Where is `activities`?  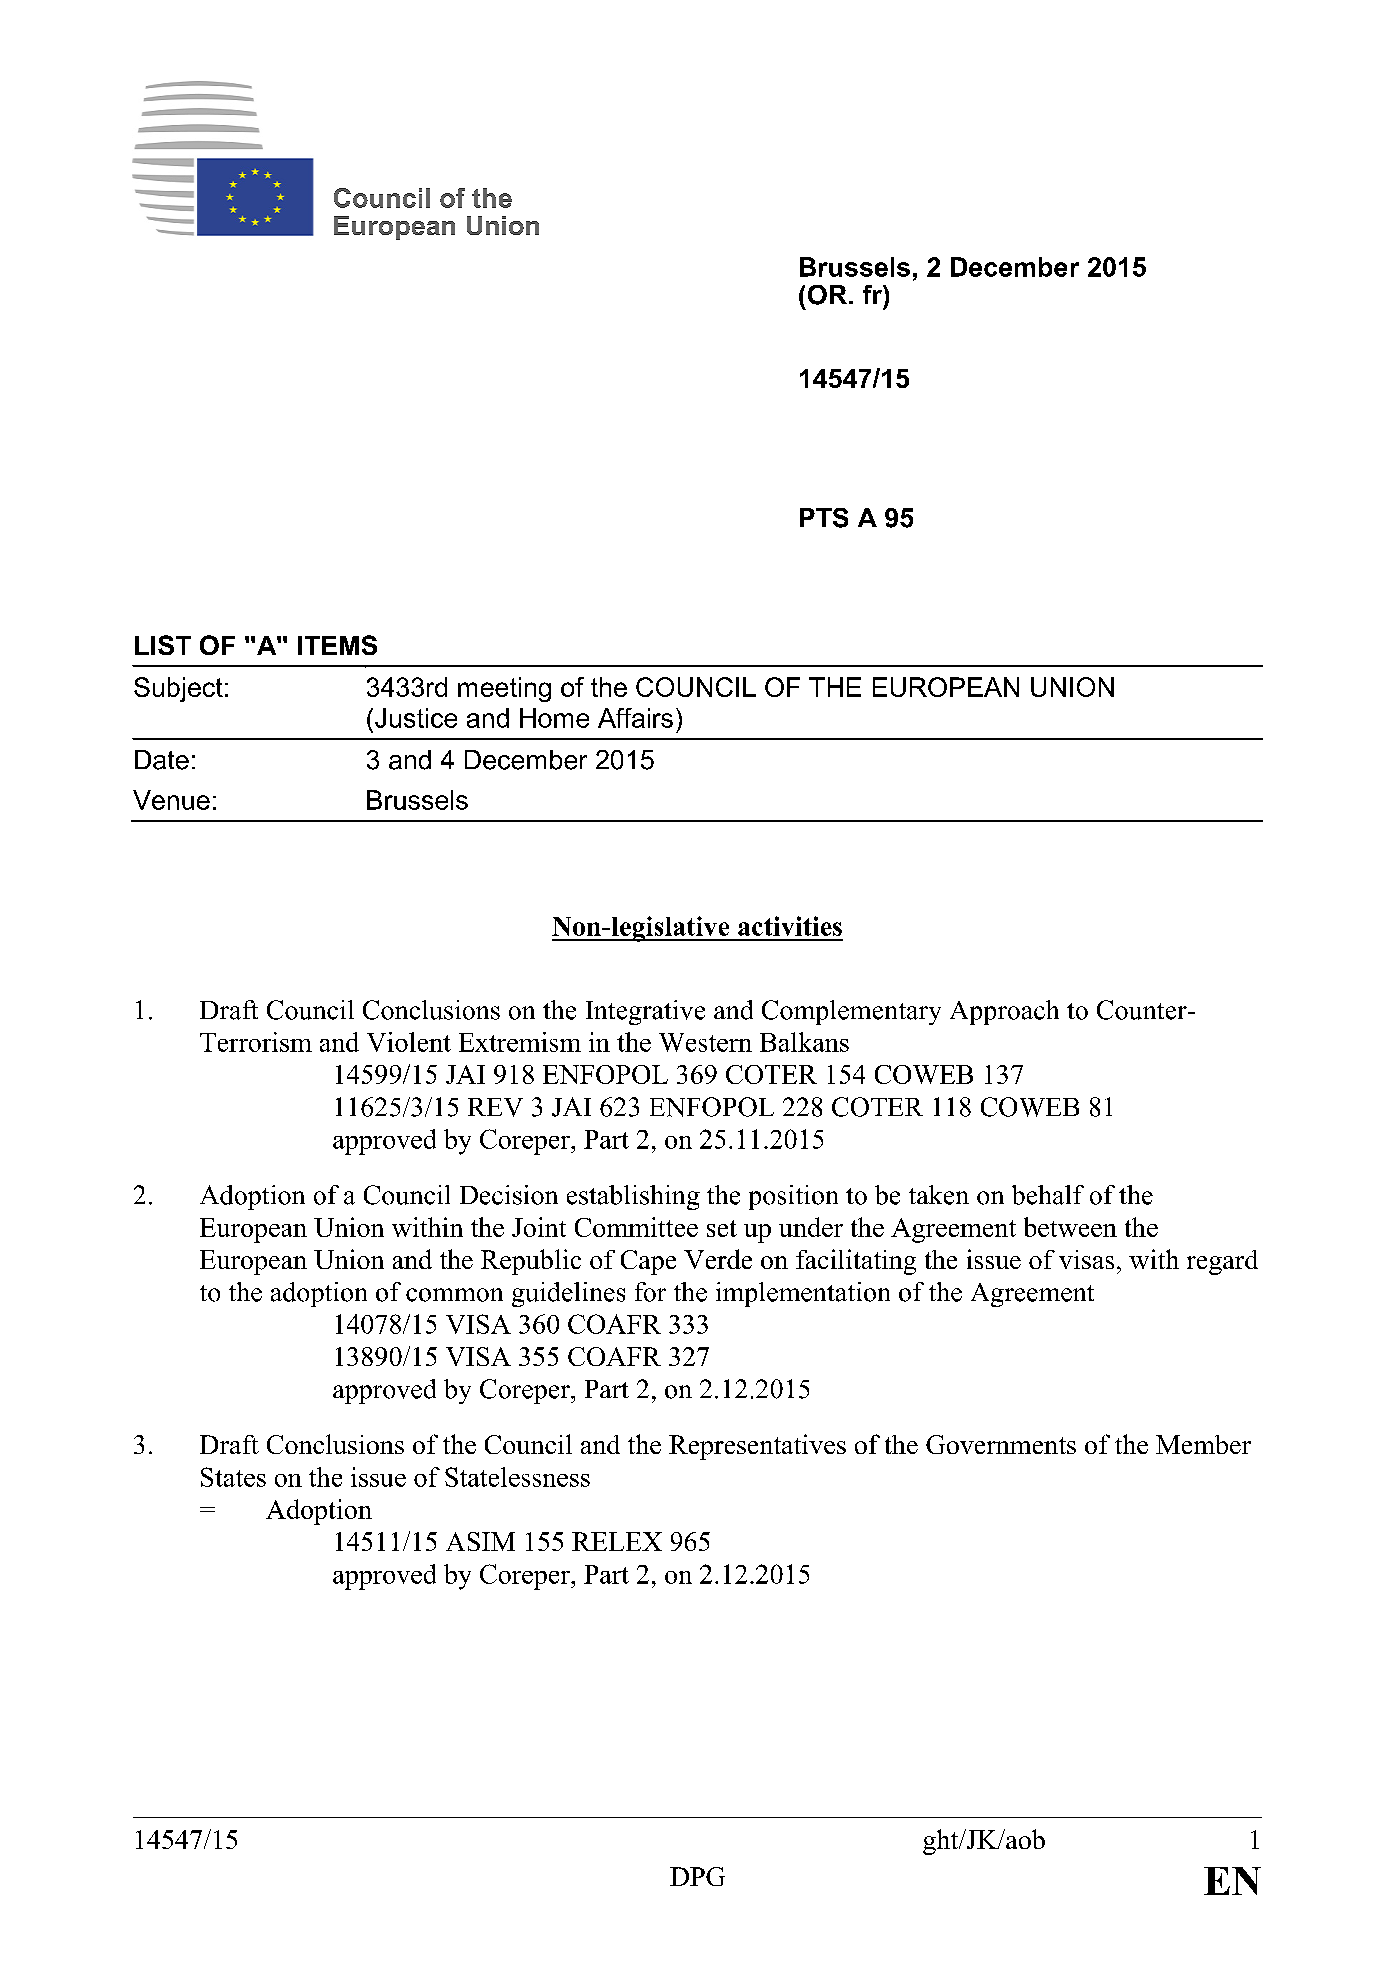 activities is located at coordinates (790, 926).
